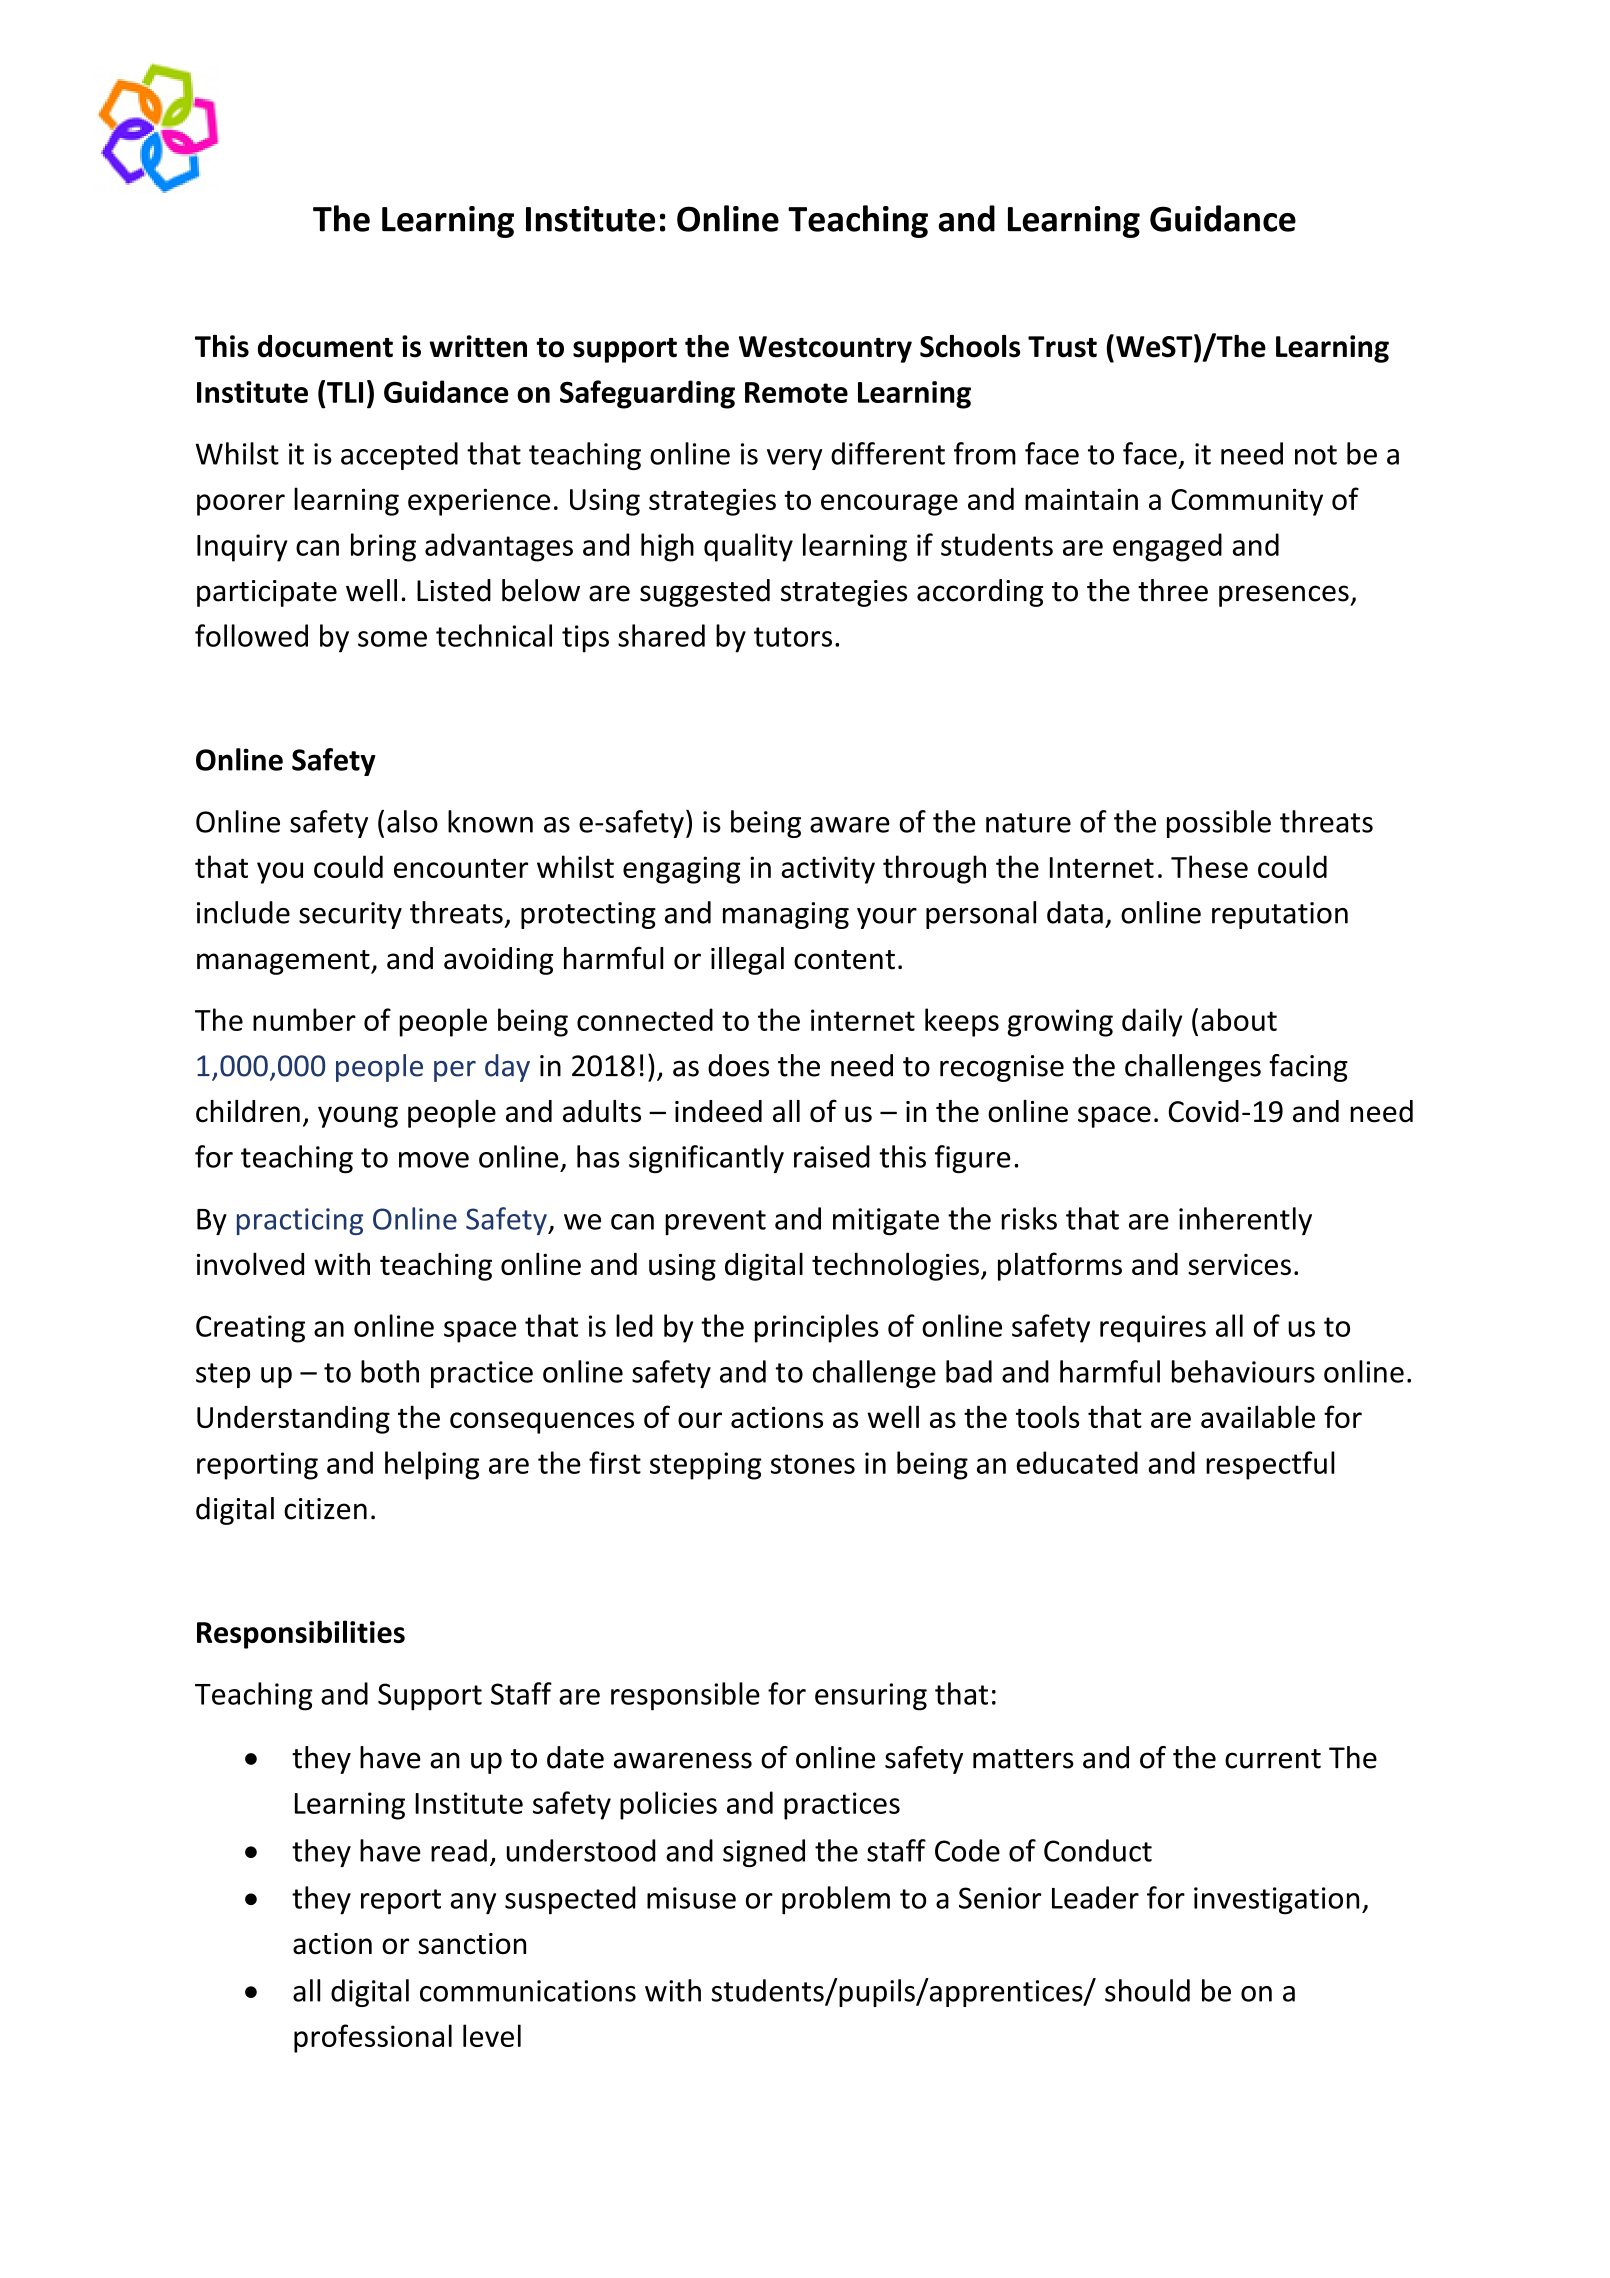  What do you see at coordinates (434, 1160) in the screenshot?
I see `move` at bounding box center [434, 1160].
